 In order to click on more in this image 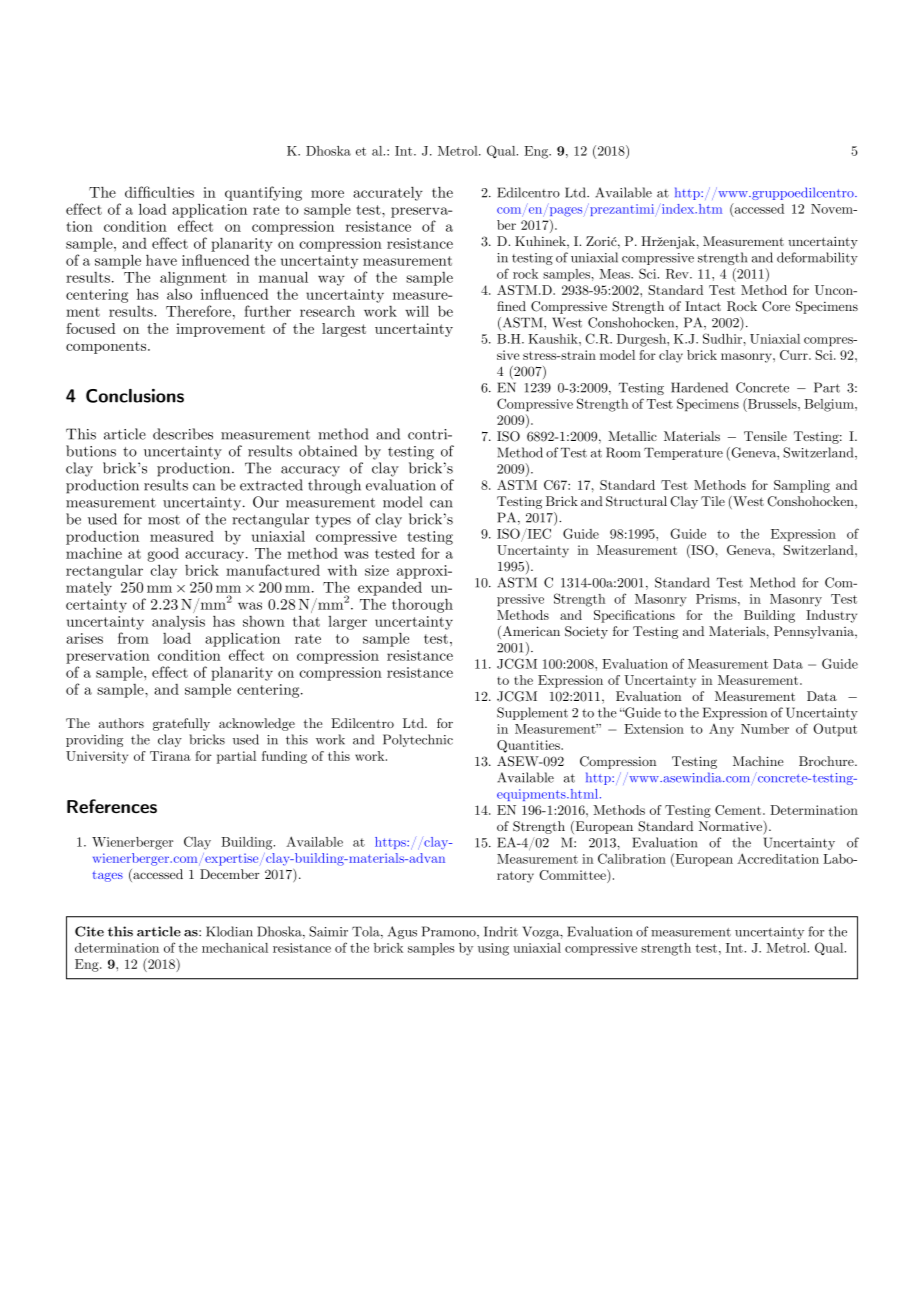, I will do `click(327, 194)`.
